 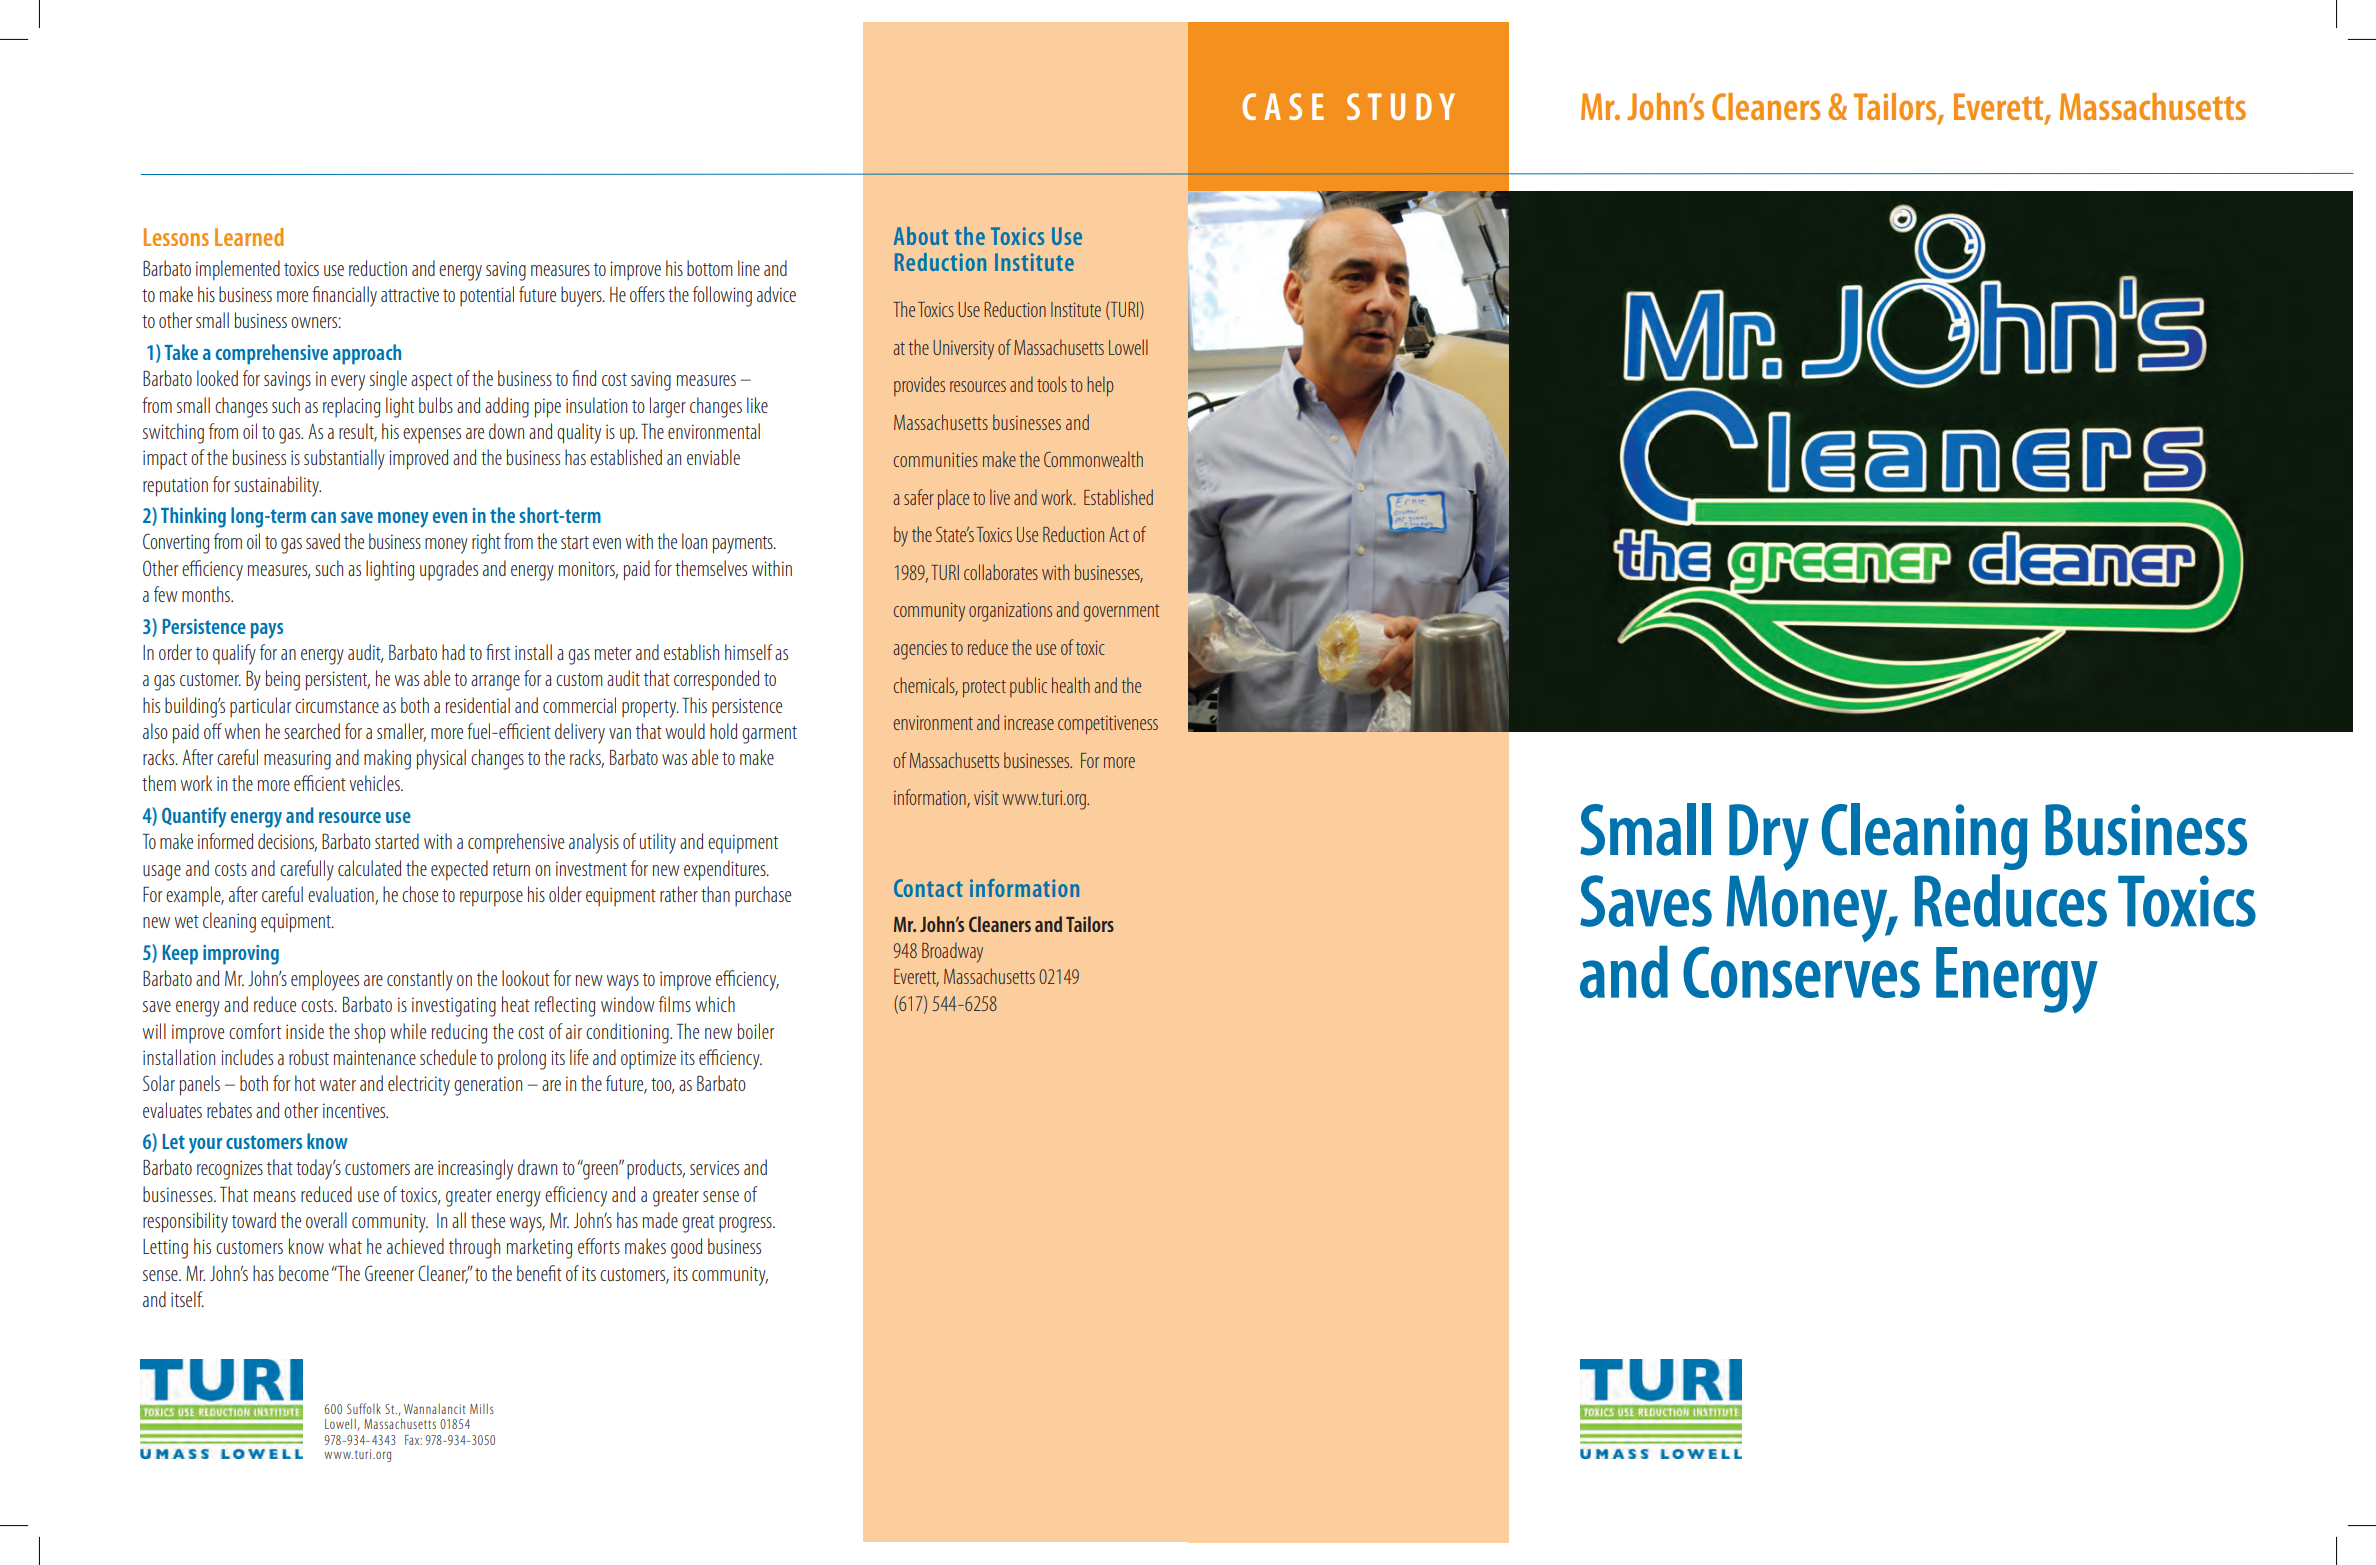 I want to click on Suffolk, so click(x=364, y=1408).
